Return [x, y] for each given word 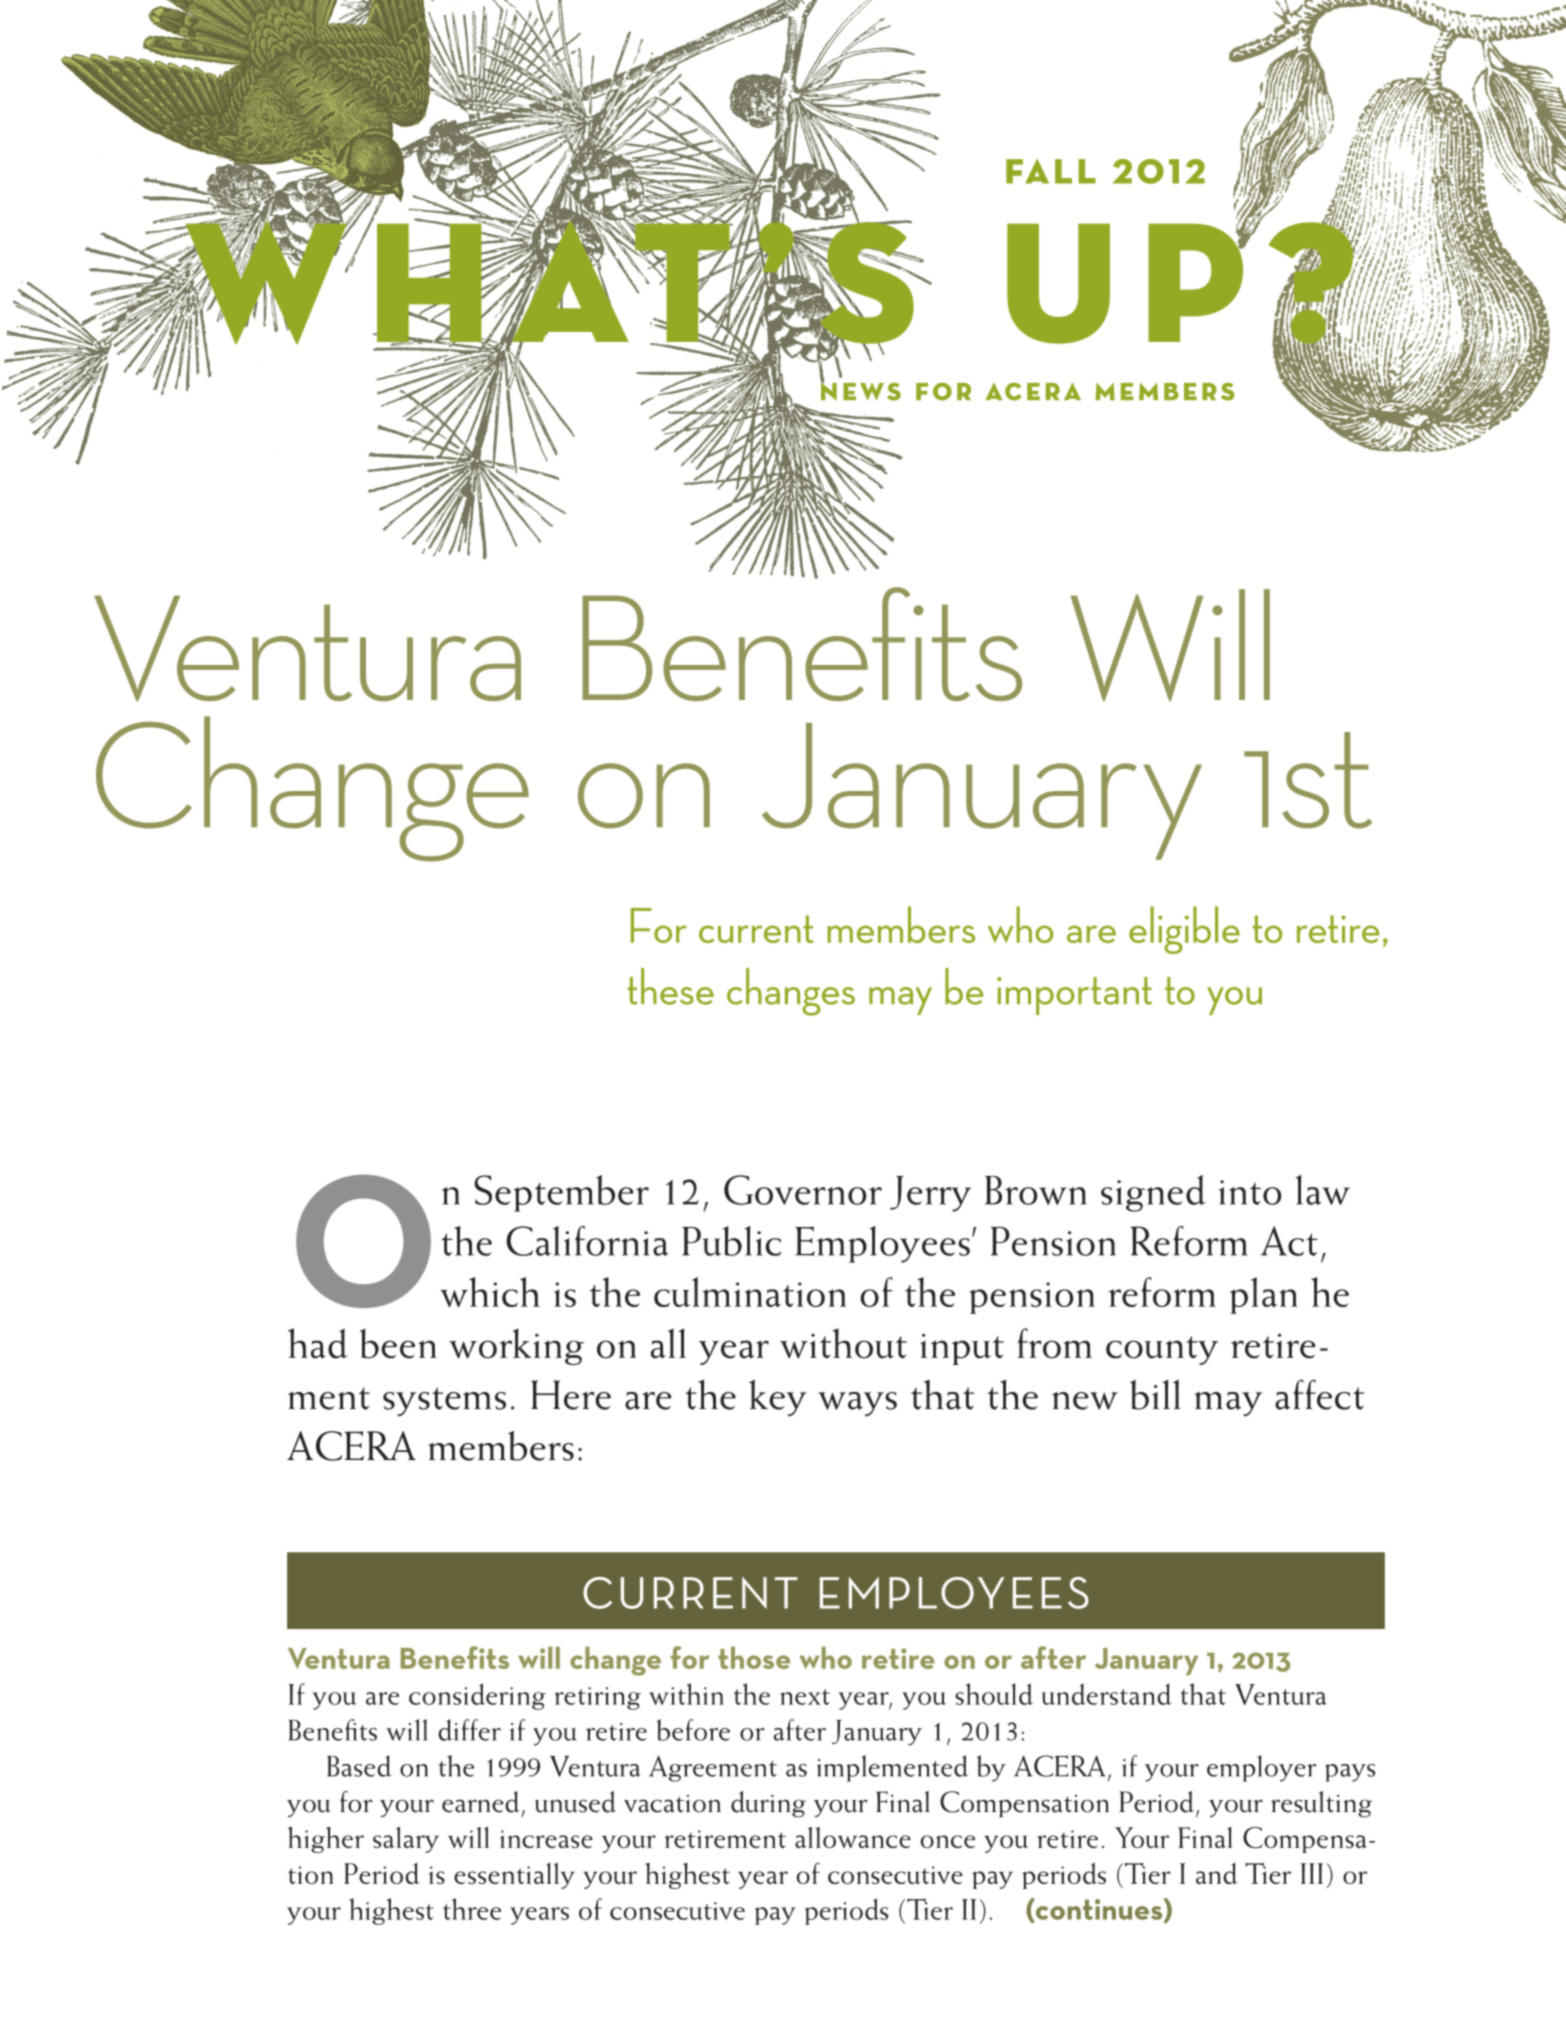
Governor [803, 1190]
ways [857, 1404]
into [1250, 1192]
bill [1155, 1395]
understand [1107, 1694]
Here [571, 1395]
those [754, 1657]
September [561, 1193]
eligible [1184, 930]
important [1074, 996]
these [670, 986]
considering [477, 1696]
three [472, 1909]
